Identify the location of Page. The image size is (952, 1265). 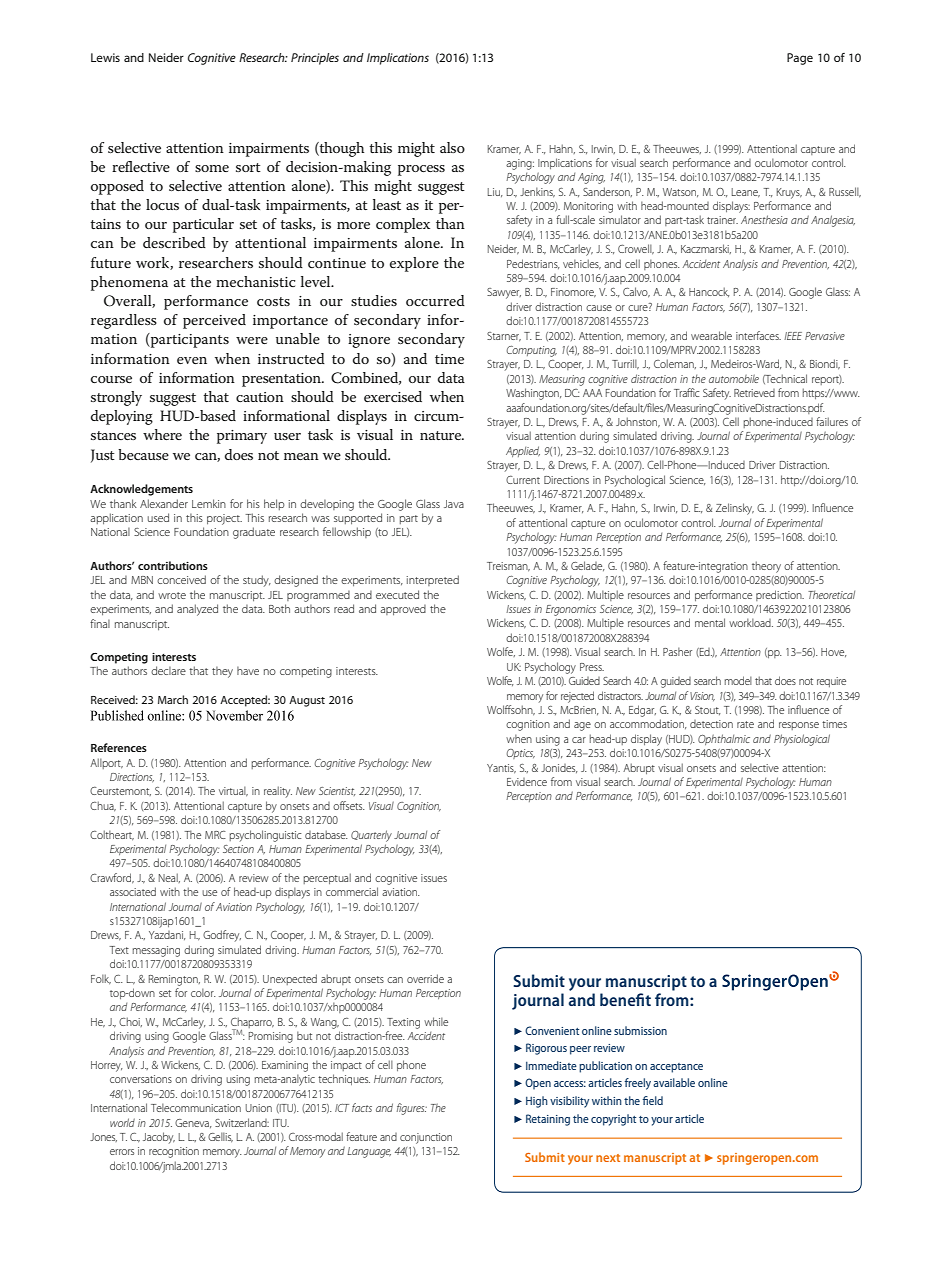
(800, 59).
